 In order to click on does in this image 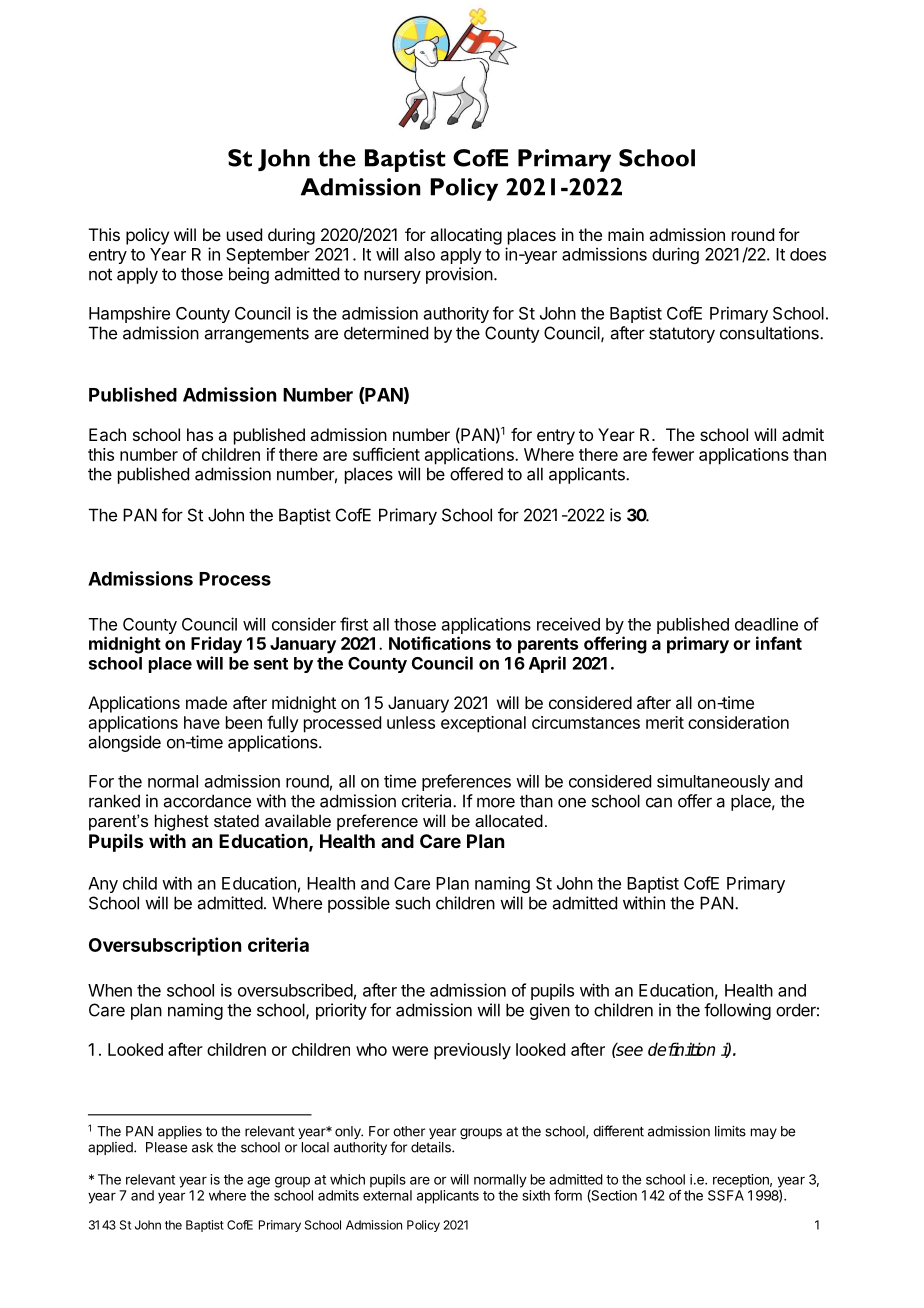, I will do `click(808, 254)`.
